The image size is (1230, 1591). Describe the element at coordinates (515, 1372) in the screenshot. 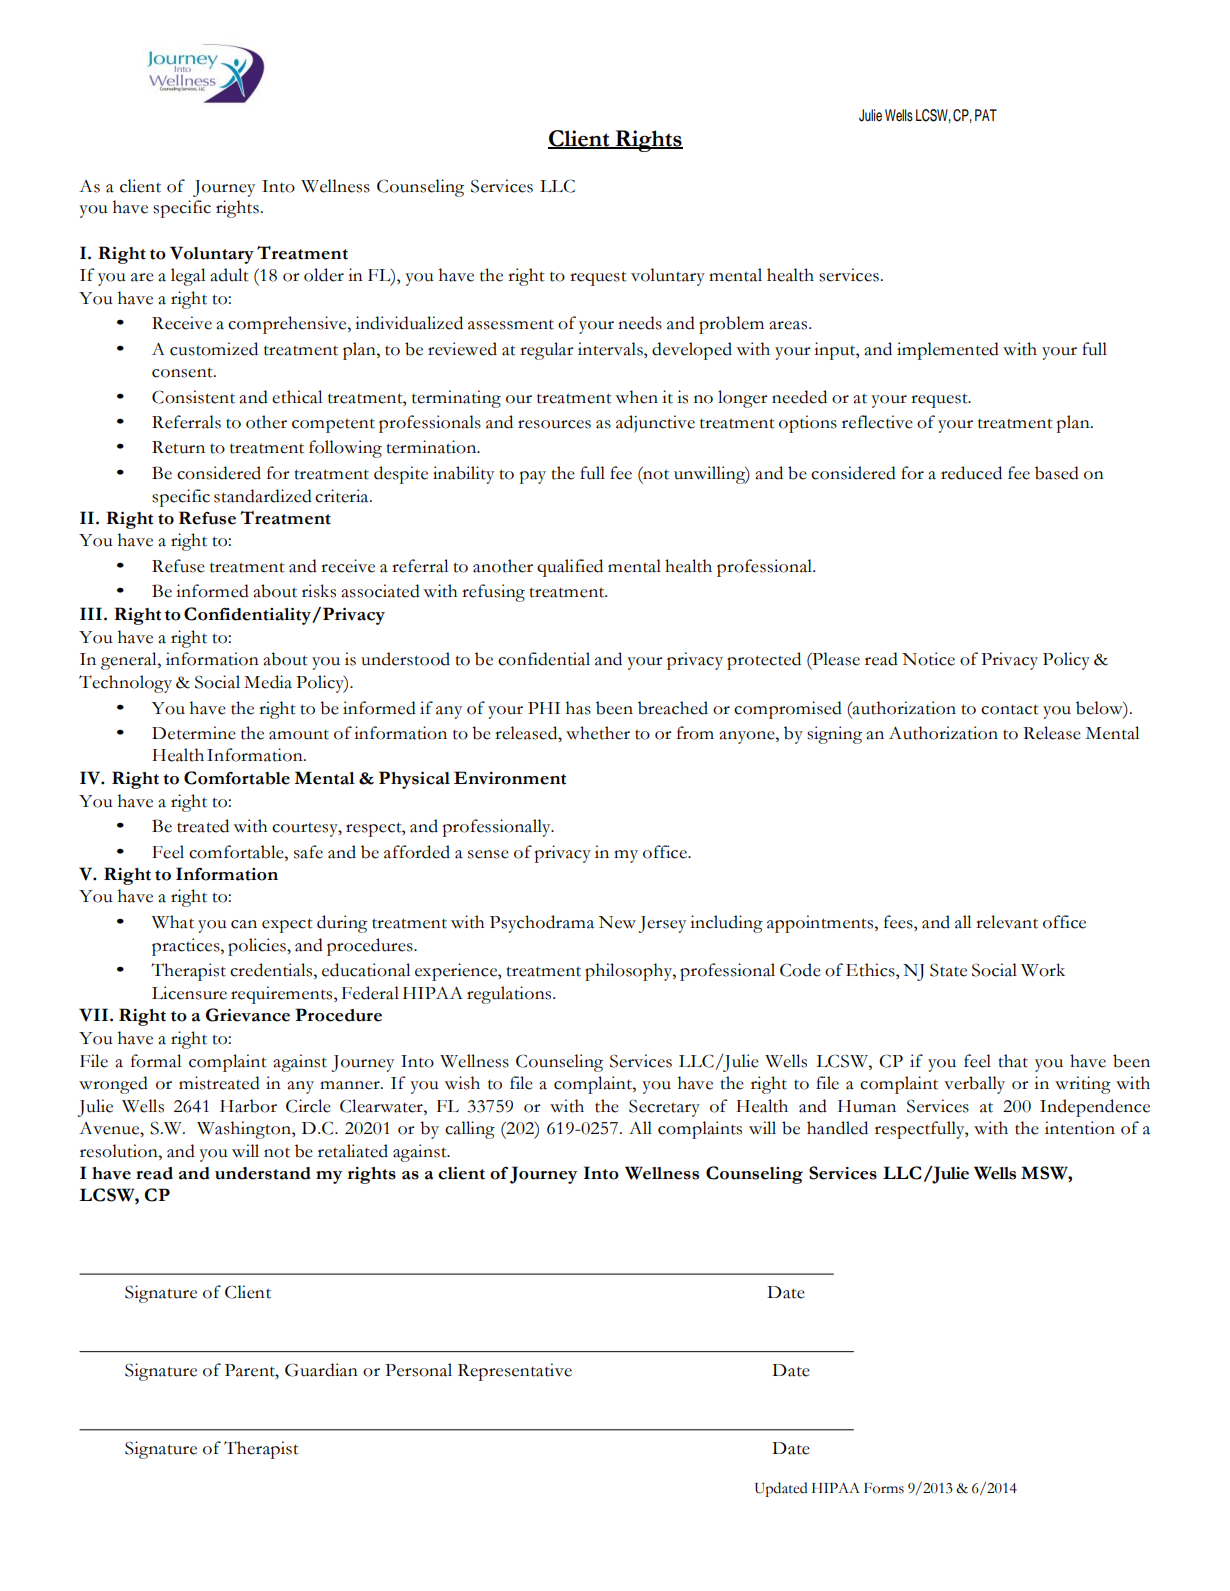

I see `Representative` at that location.
